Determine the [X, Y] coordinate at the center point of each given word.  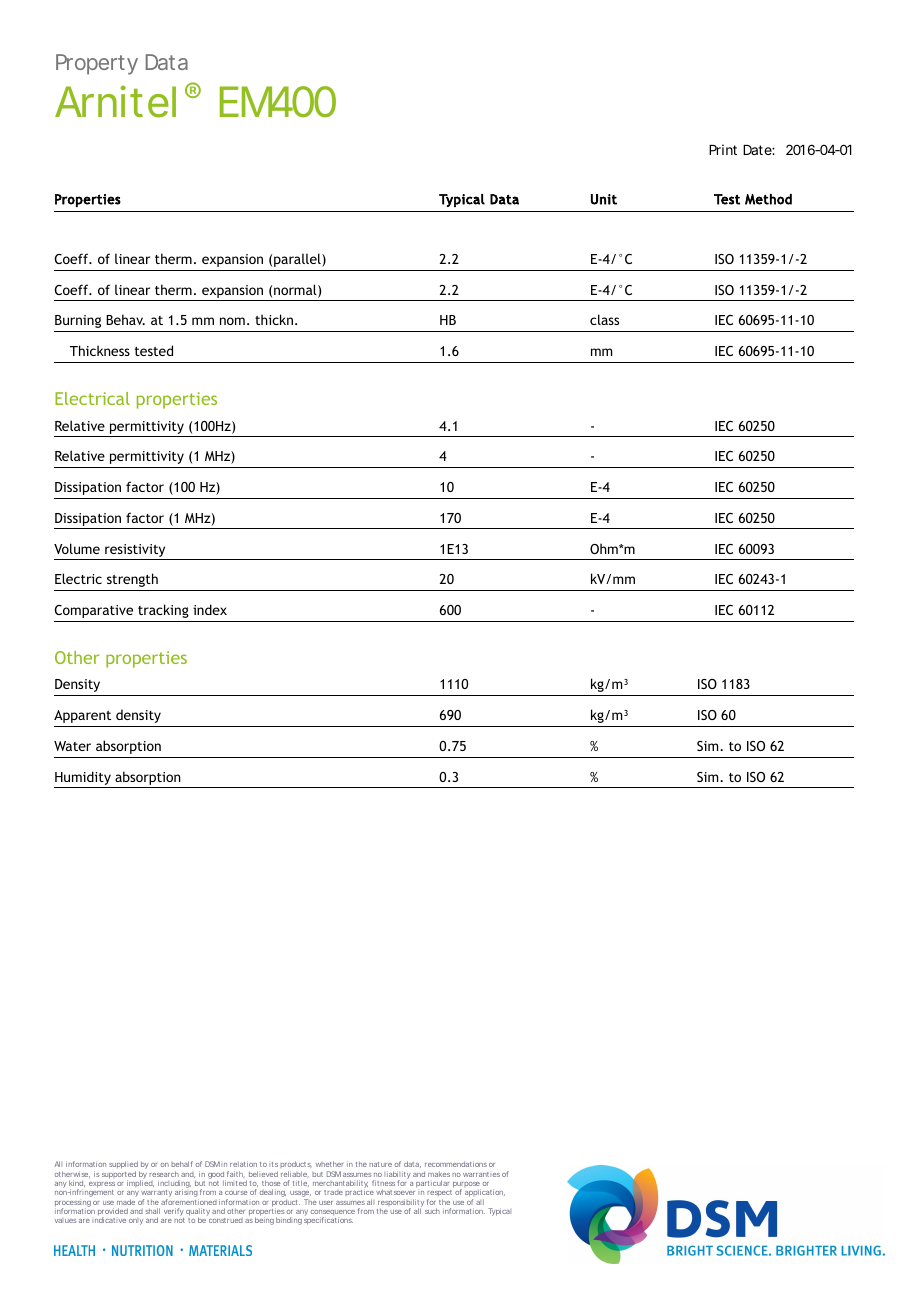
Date [759, 150]
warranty [156, 1195]
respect [439, 1195]
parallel [298, 260]
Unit [604, 199]
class [604, 319]
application [485, 1194]
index [210, 609]
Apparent [82, 716]
